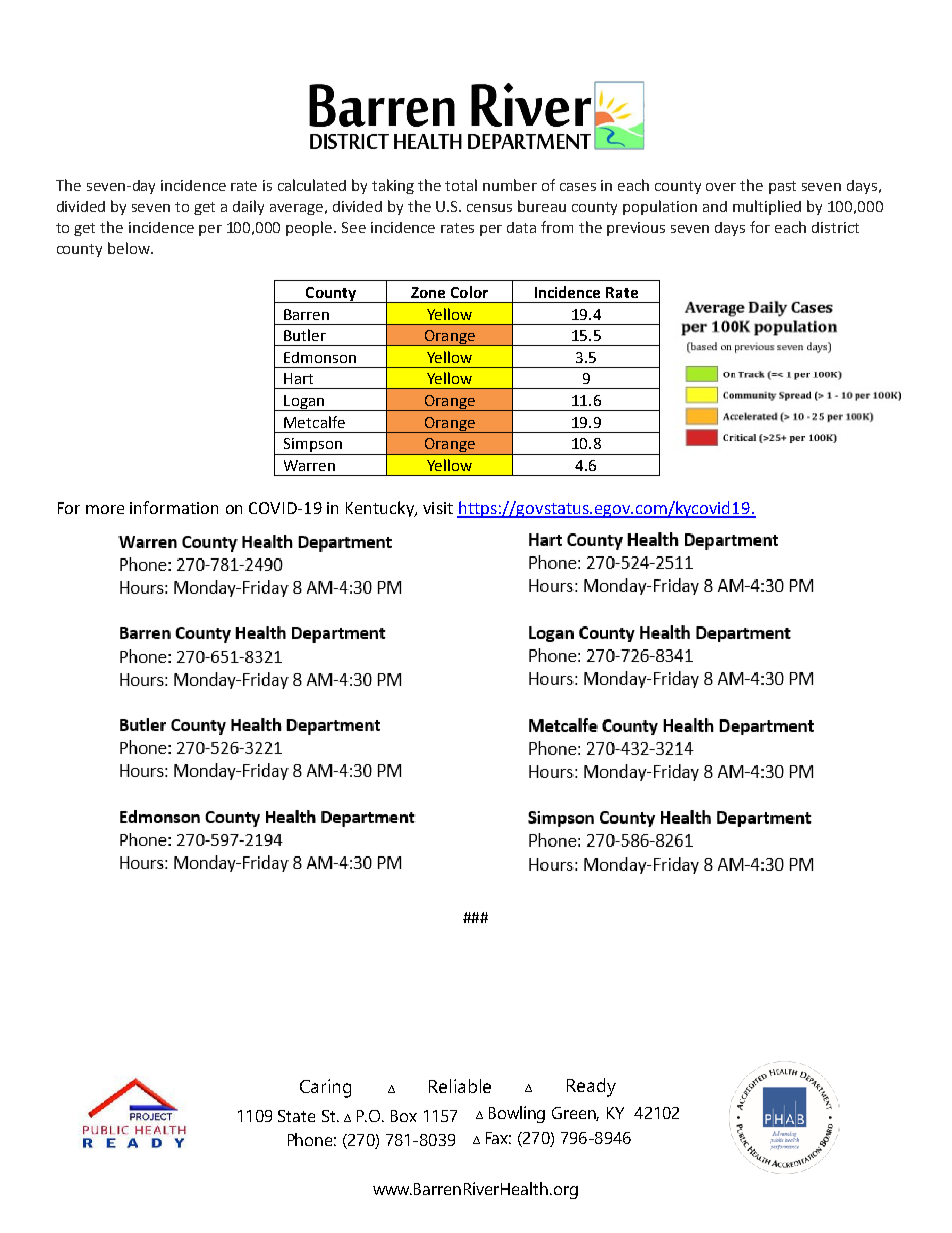  I want to click on information, so click(174, 507).
